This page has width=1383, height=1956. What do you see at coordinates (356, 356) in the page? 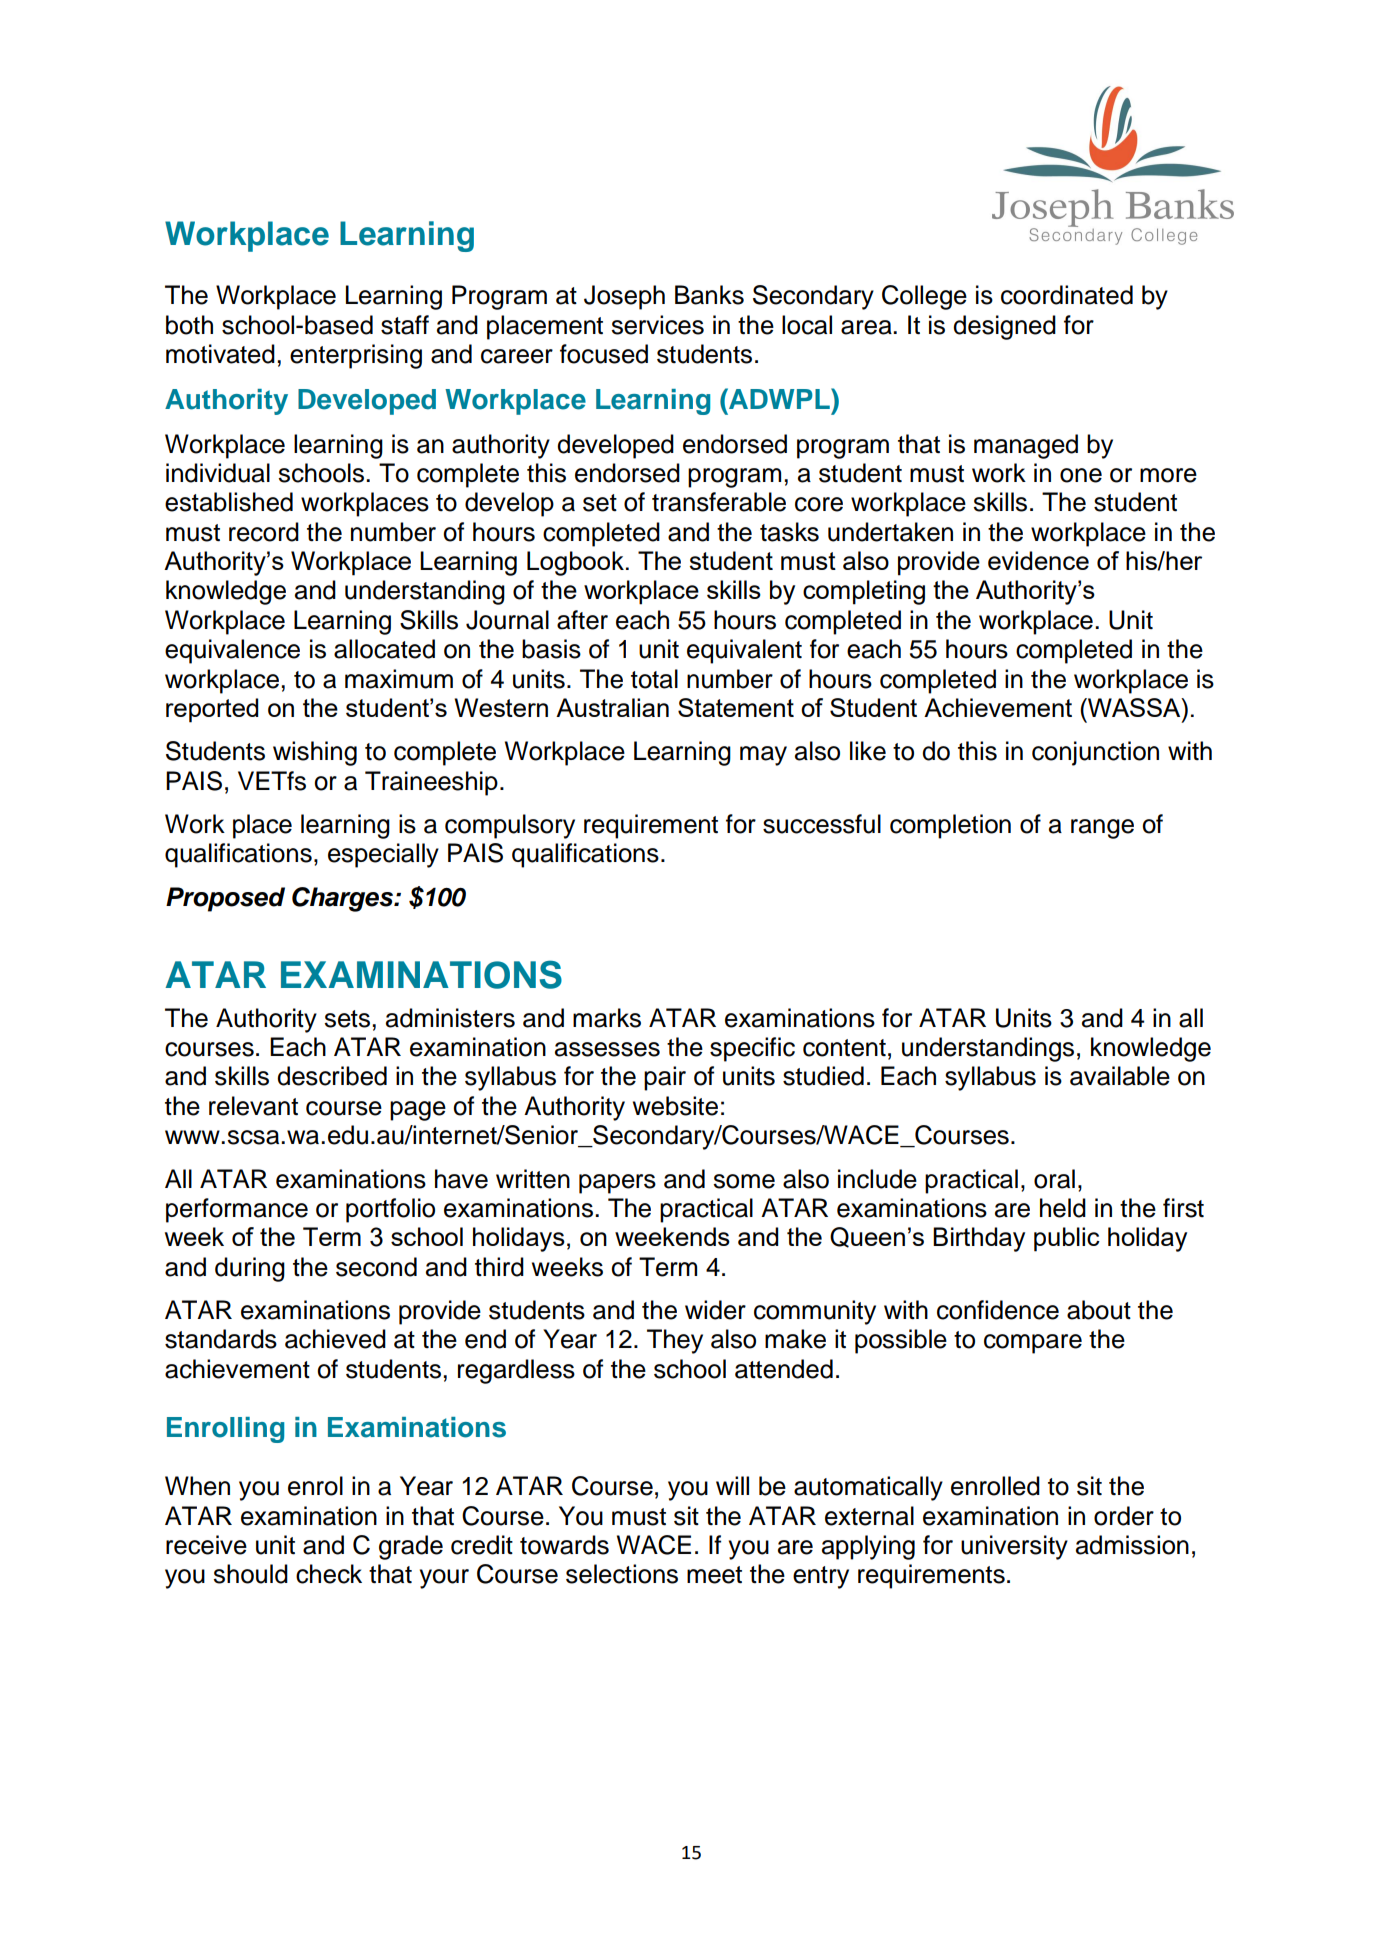
I see `enterprising` at bounding box center [356, 356].
